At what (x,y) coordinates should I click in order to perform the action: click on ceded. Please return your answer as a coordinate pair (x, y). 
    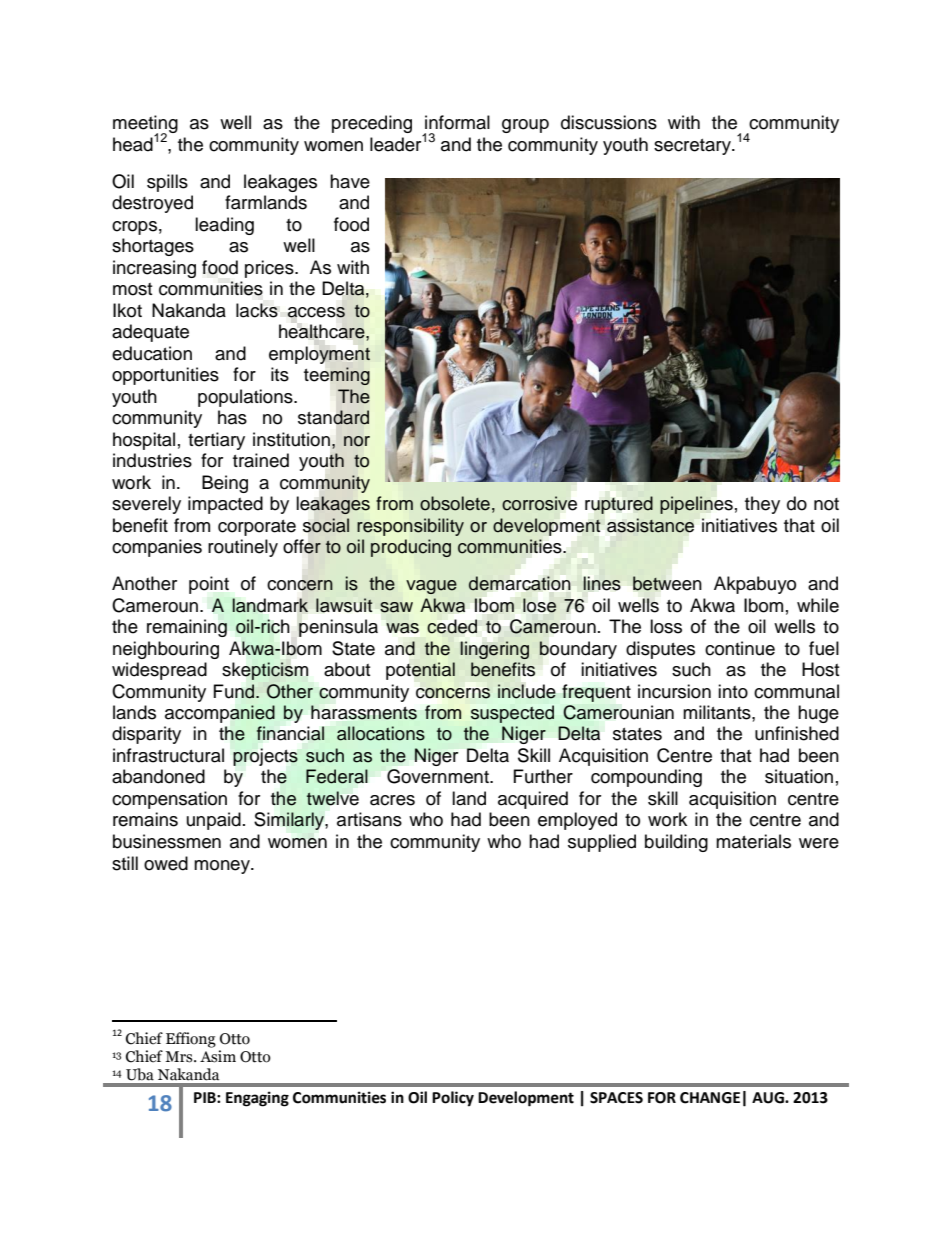
    Looking at the image, I should click on (452, 626).
